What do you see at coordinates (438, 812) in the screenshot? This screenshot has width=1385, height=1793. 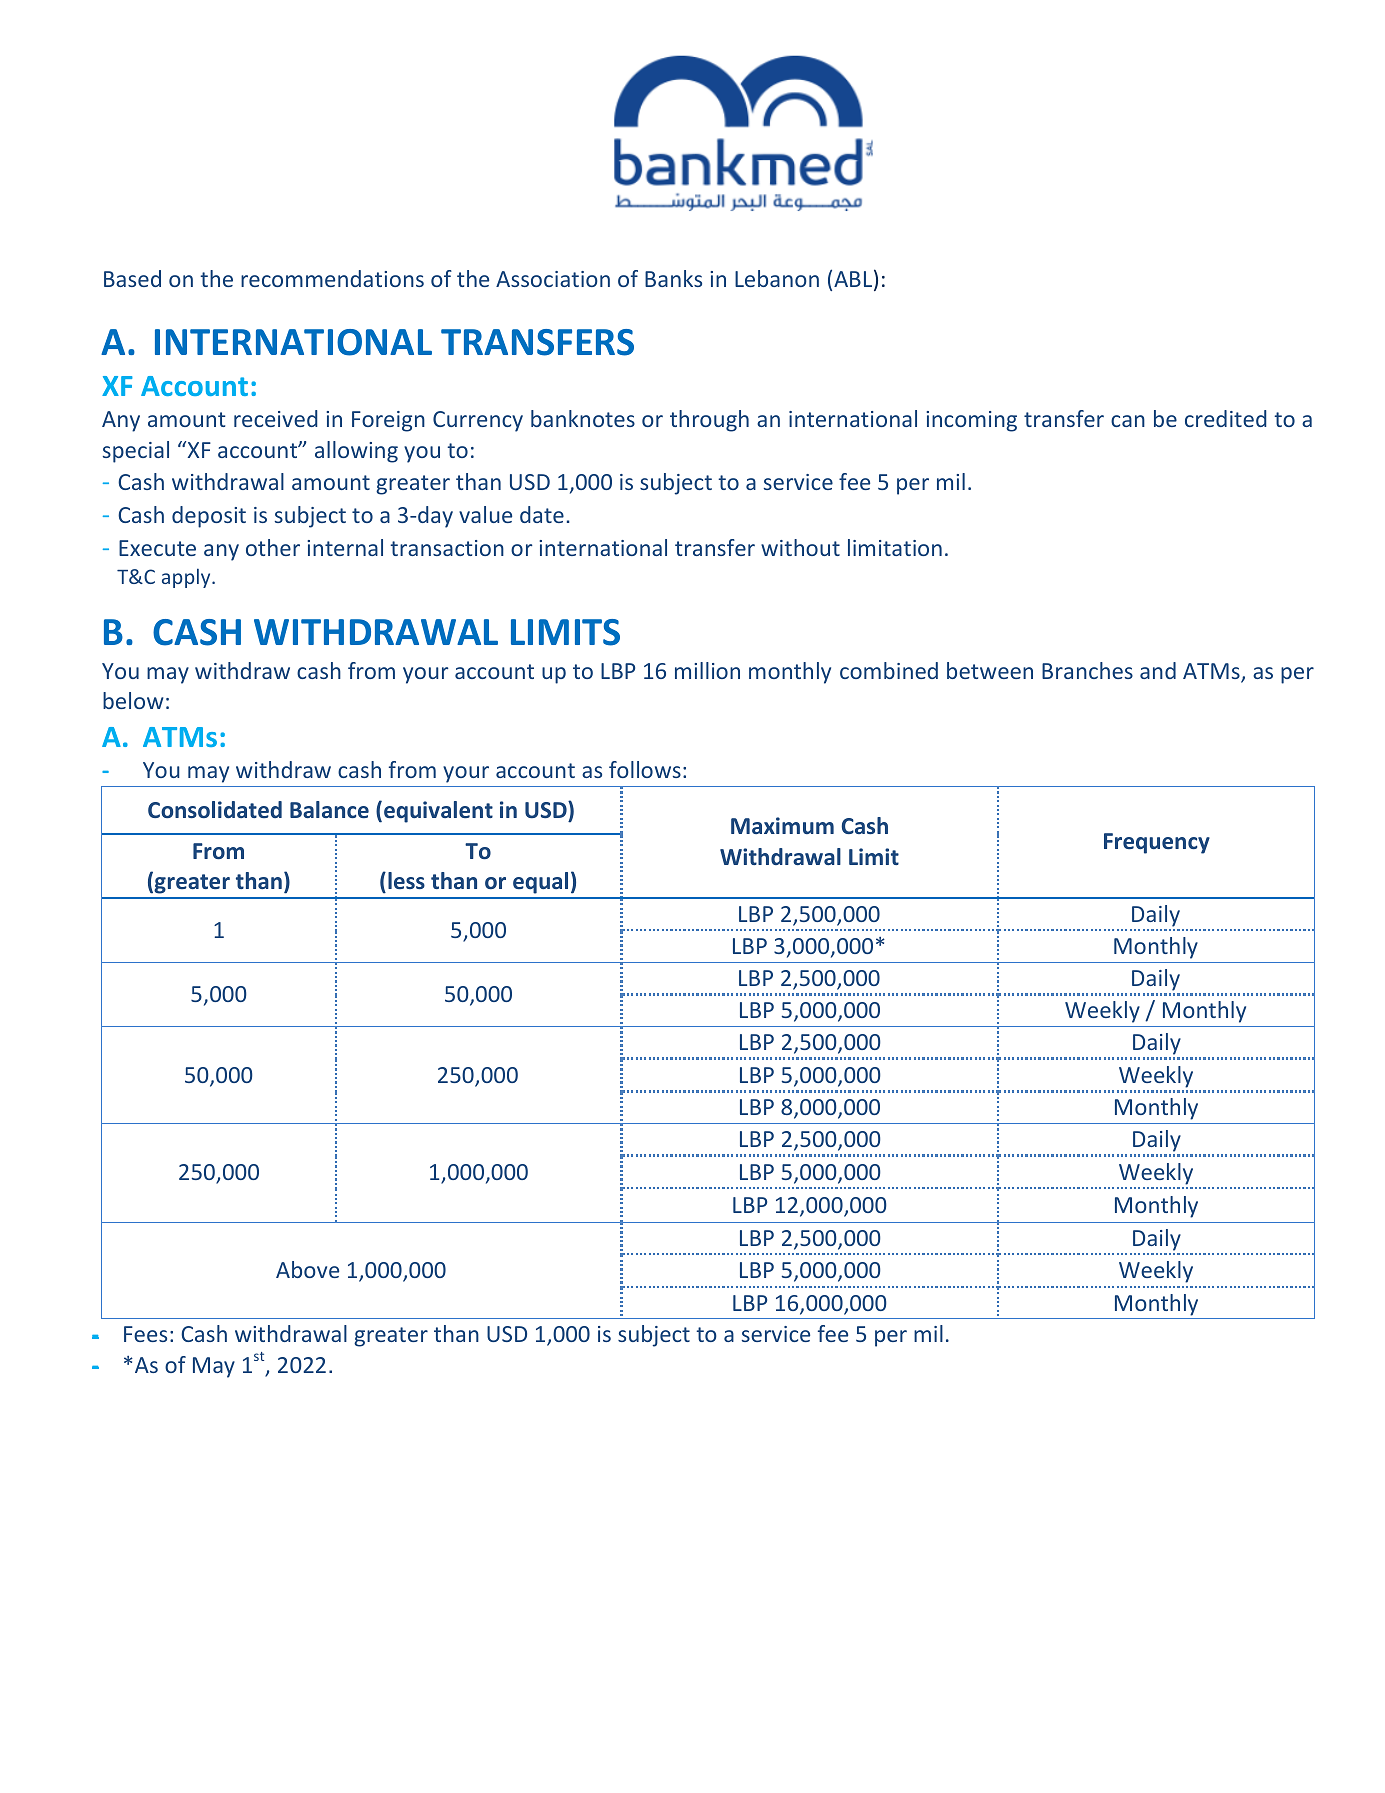 I see `equivalent` at bounding box center [438, 812].
